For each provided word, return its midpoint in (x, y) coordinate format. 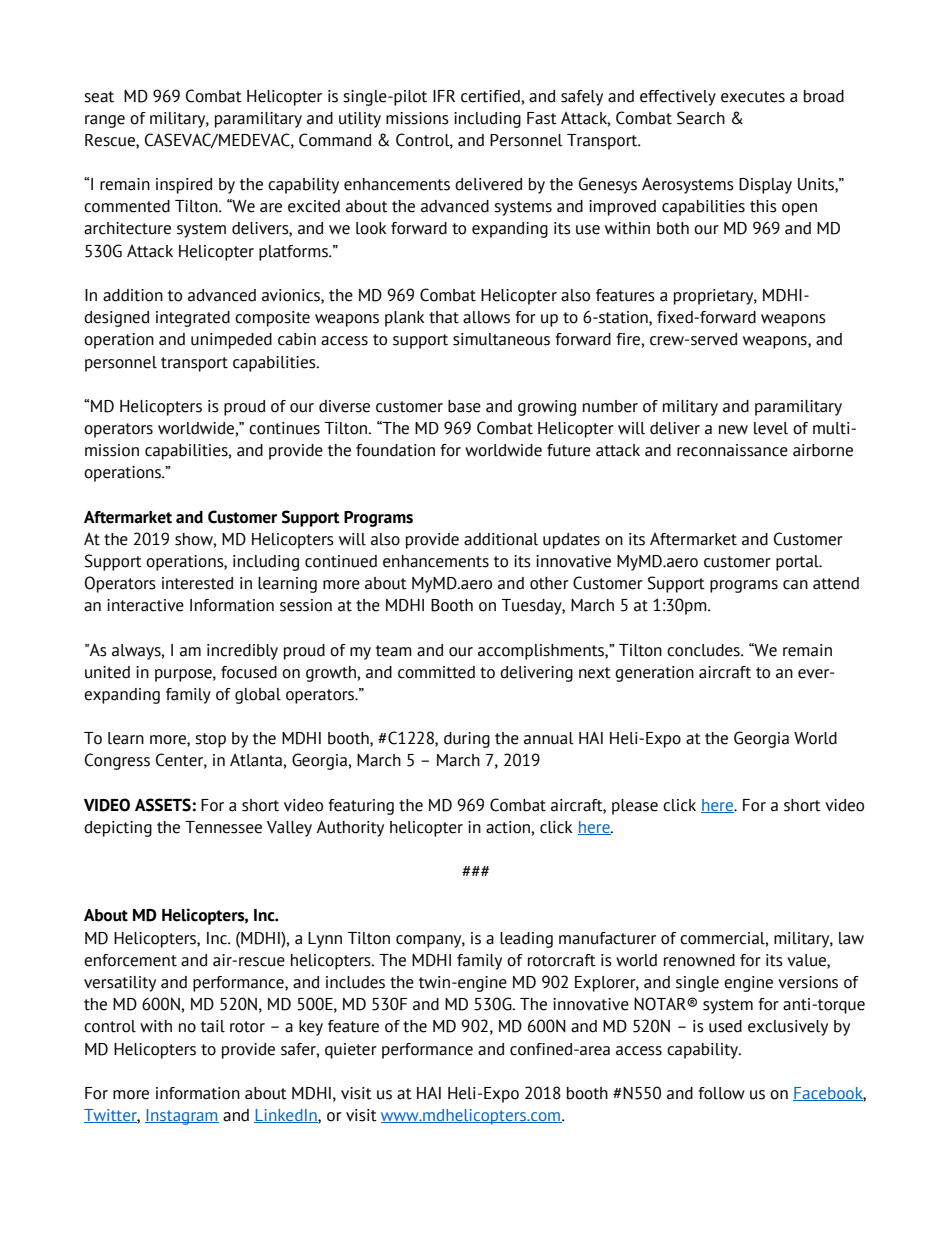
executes (753, 97)
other (549, 583)
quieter (351, 1051)
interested (197, 583)
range (105, 121)
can (795, 585)
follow (721, 1093)
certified (491, 96)
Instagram (182, 1117)
